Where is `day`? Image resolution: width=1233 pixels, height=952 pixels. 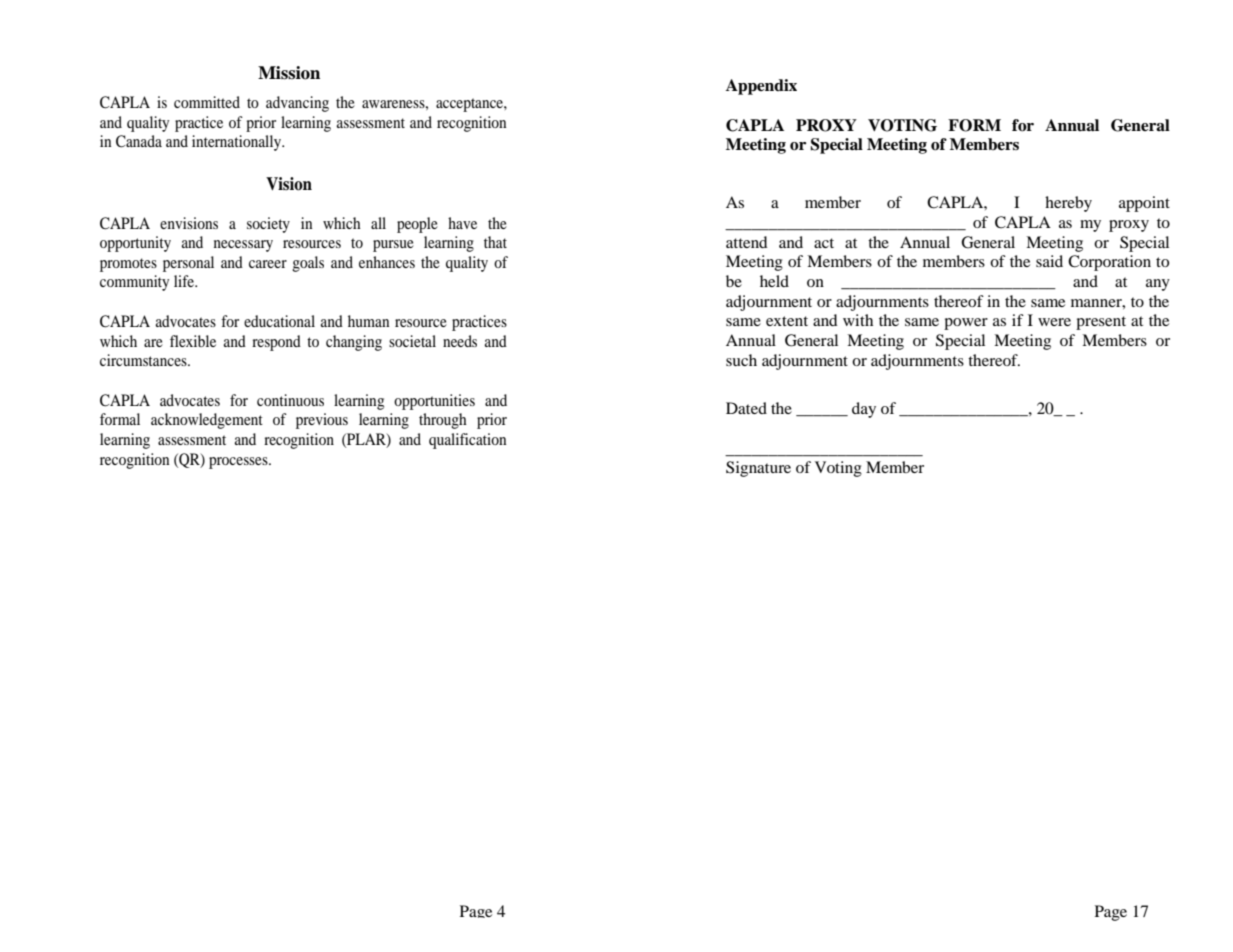 day is located at coordinates (864, 410).
